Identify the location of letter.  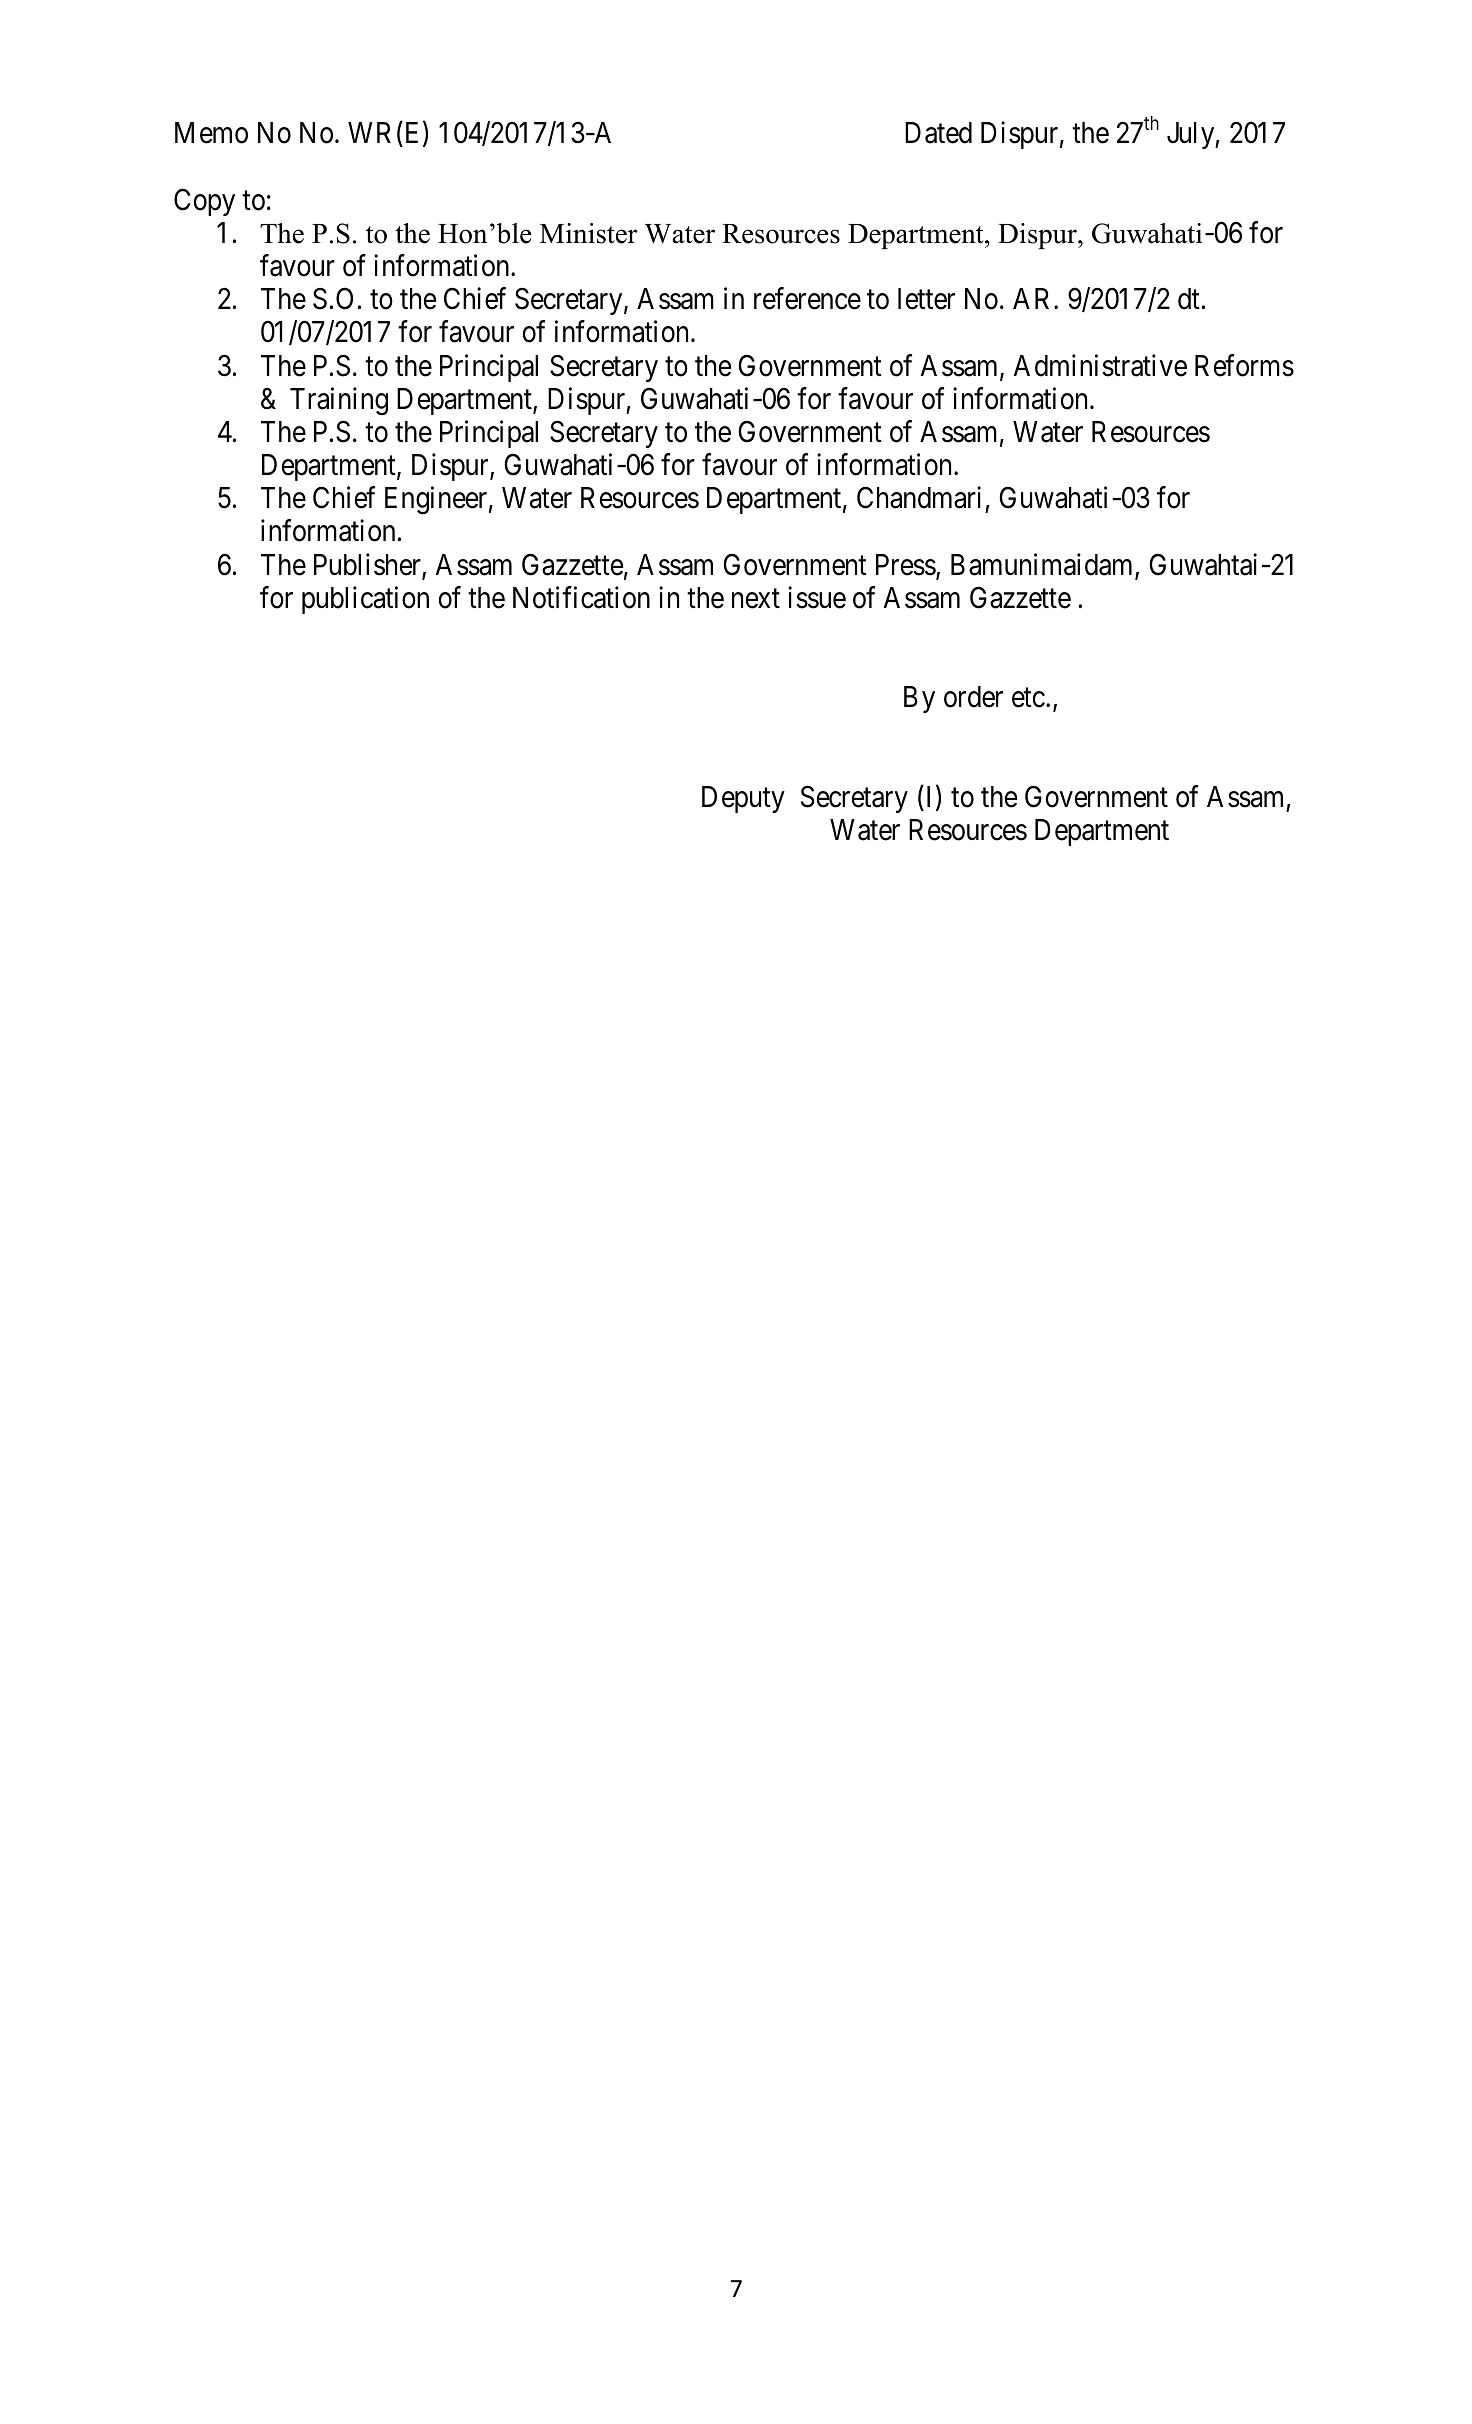
(926, 299).
